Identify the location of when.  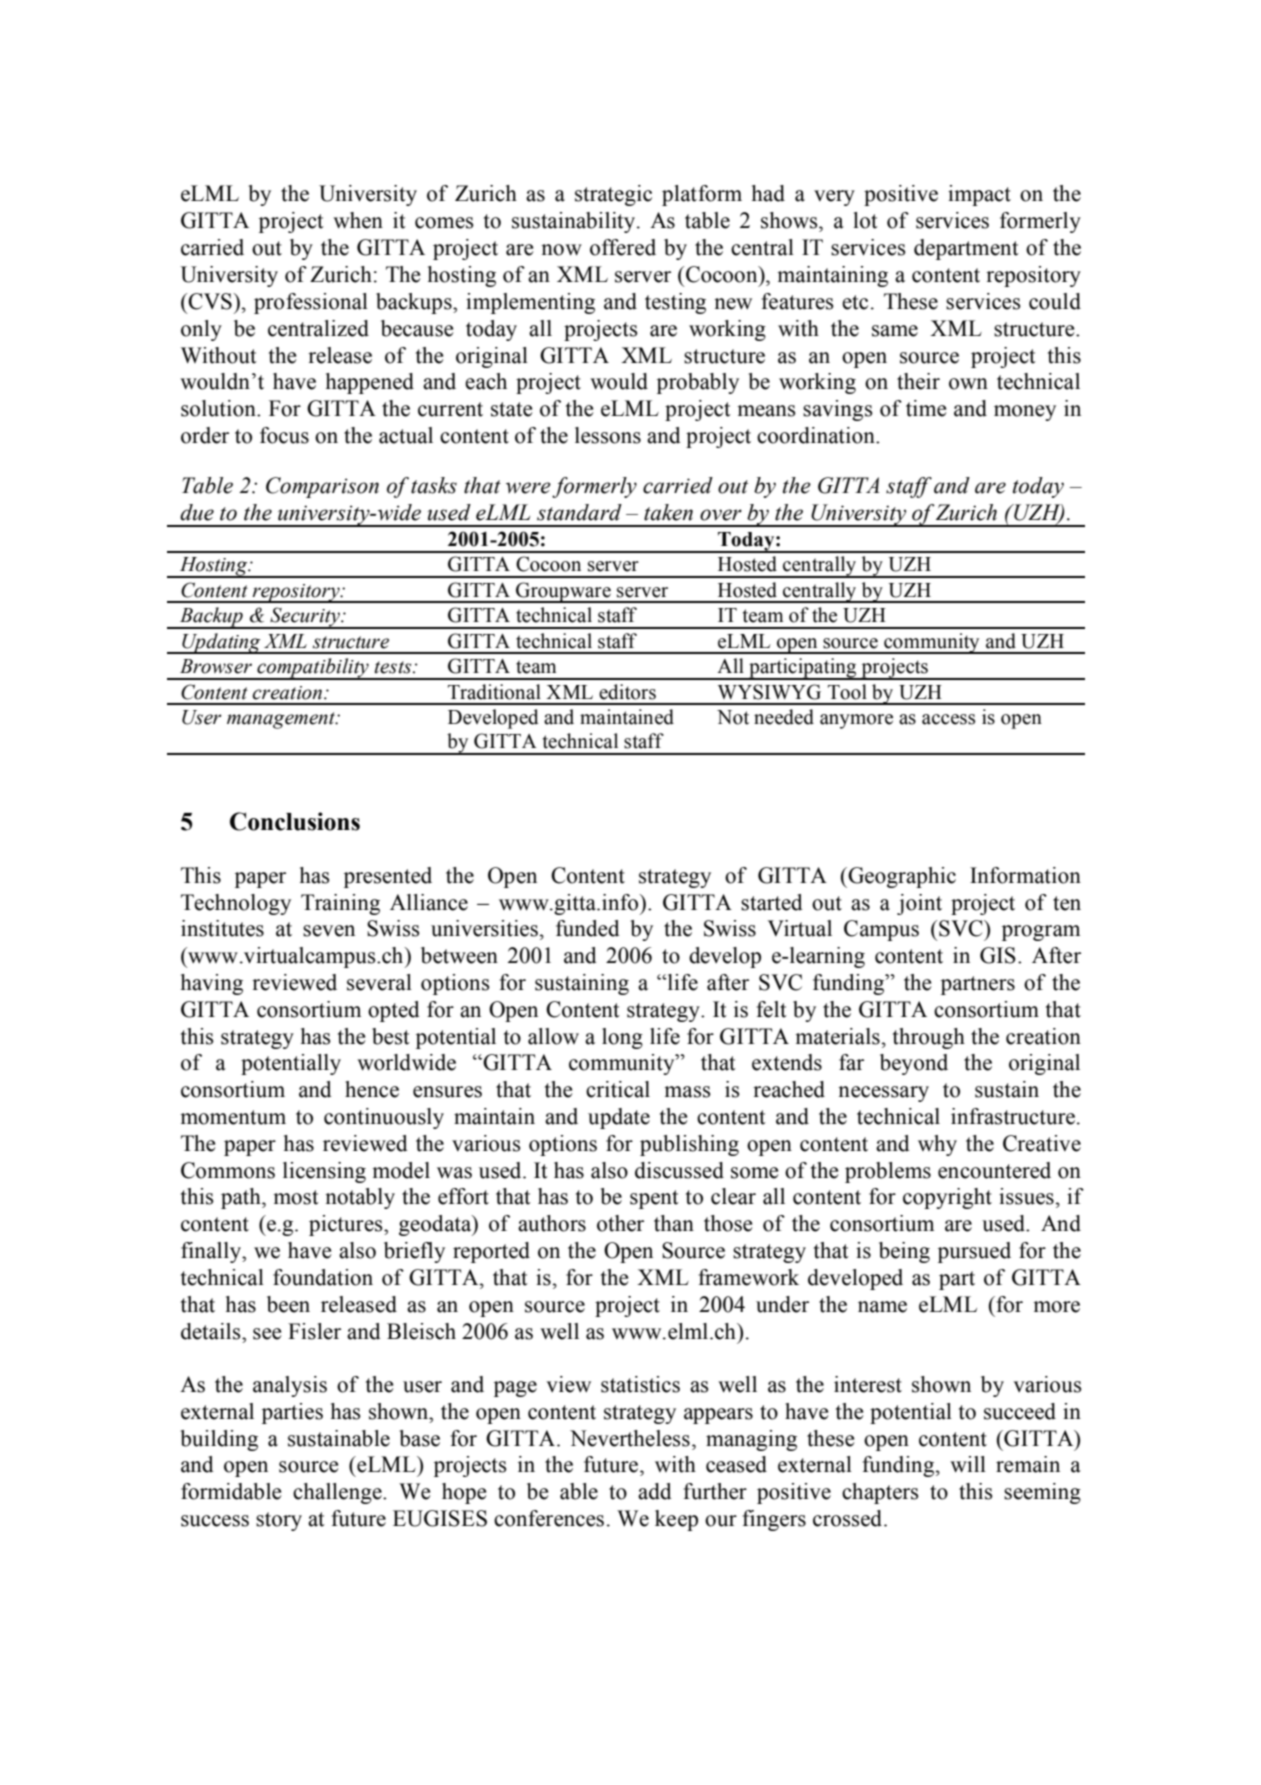
(358, 220).
